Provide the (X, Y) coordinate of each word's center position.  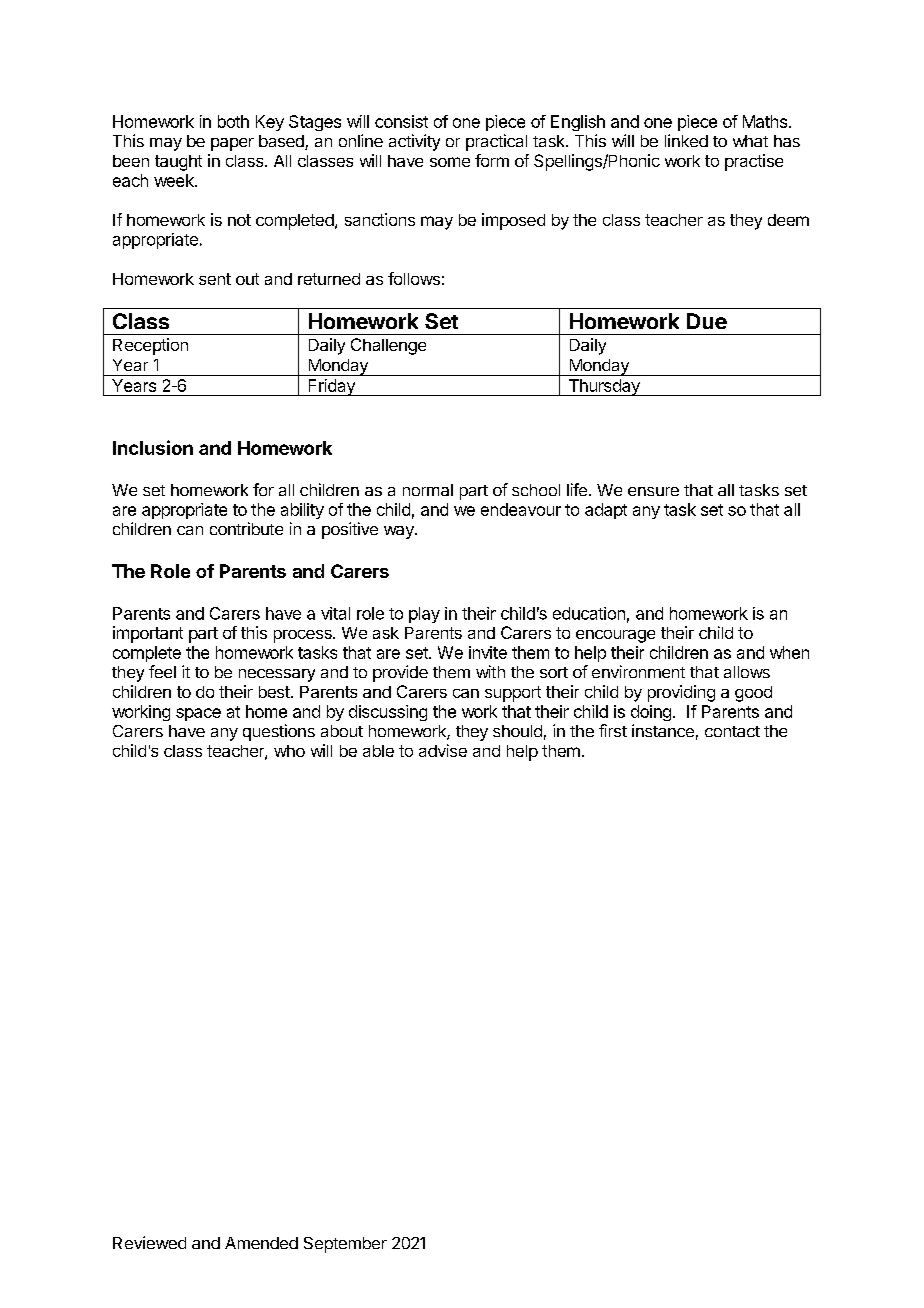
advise (443, 750)
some (450, 162)
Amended (261, 1243)
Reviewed (149, 1242)
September (345, 1245)
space (198, 714)
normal (428, 490)
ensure (653, 491)
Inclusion (153, 447)
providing (681, 693)
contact (732, 731)
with (490, 671)
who (289, 751)
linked (686, 140)
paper (232, 144)
